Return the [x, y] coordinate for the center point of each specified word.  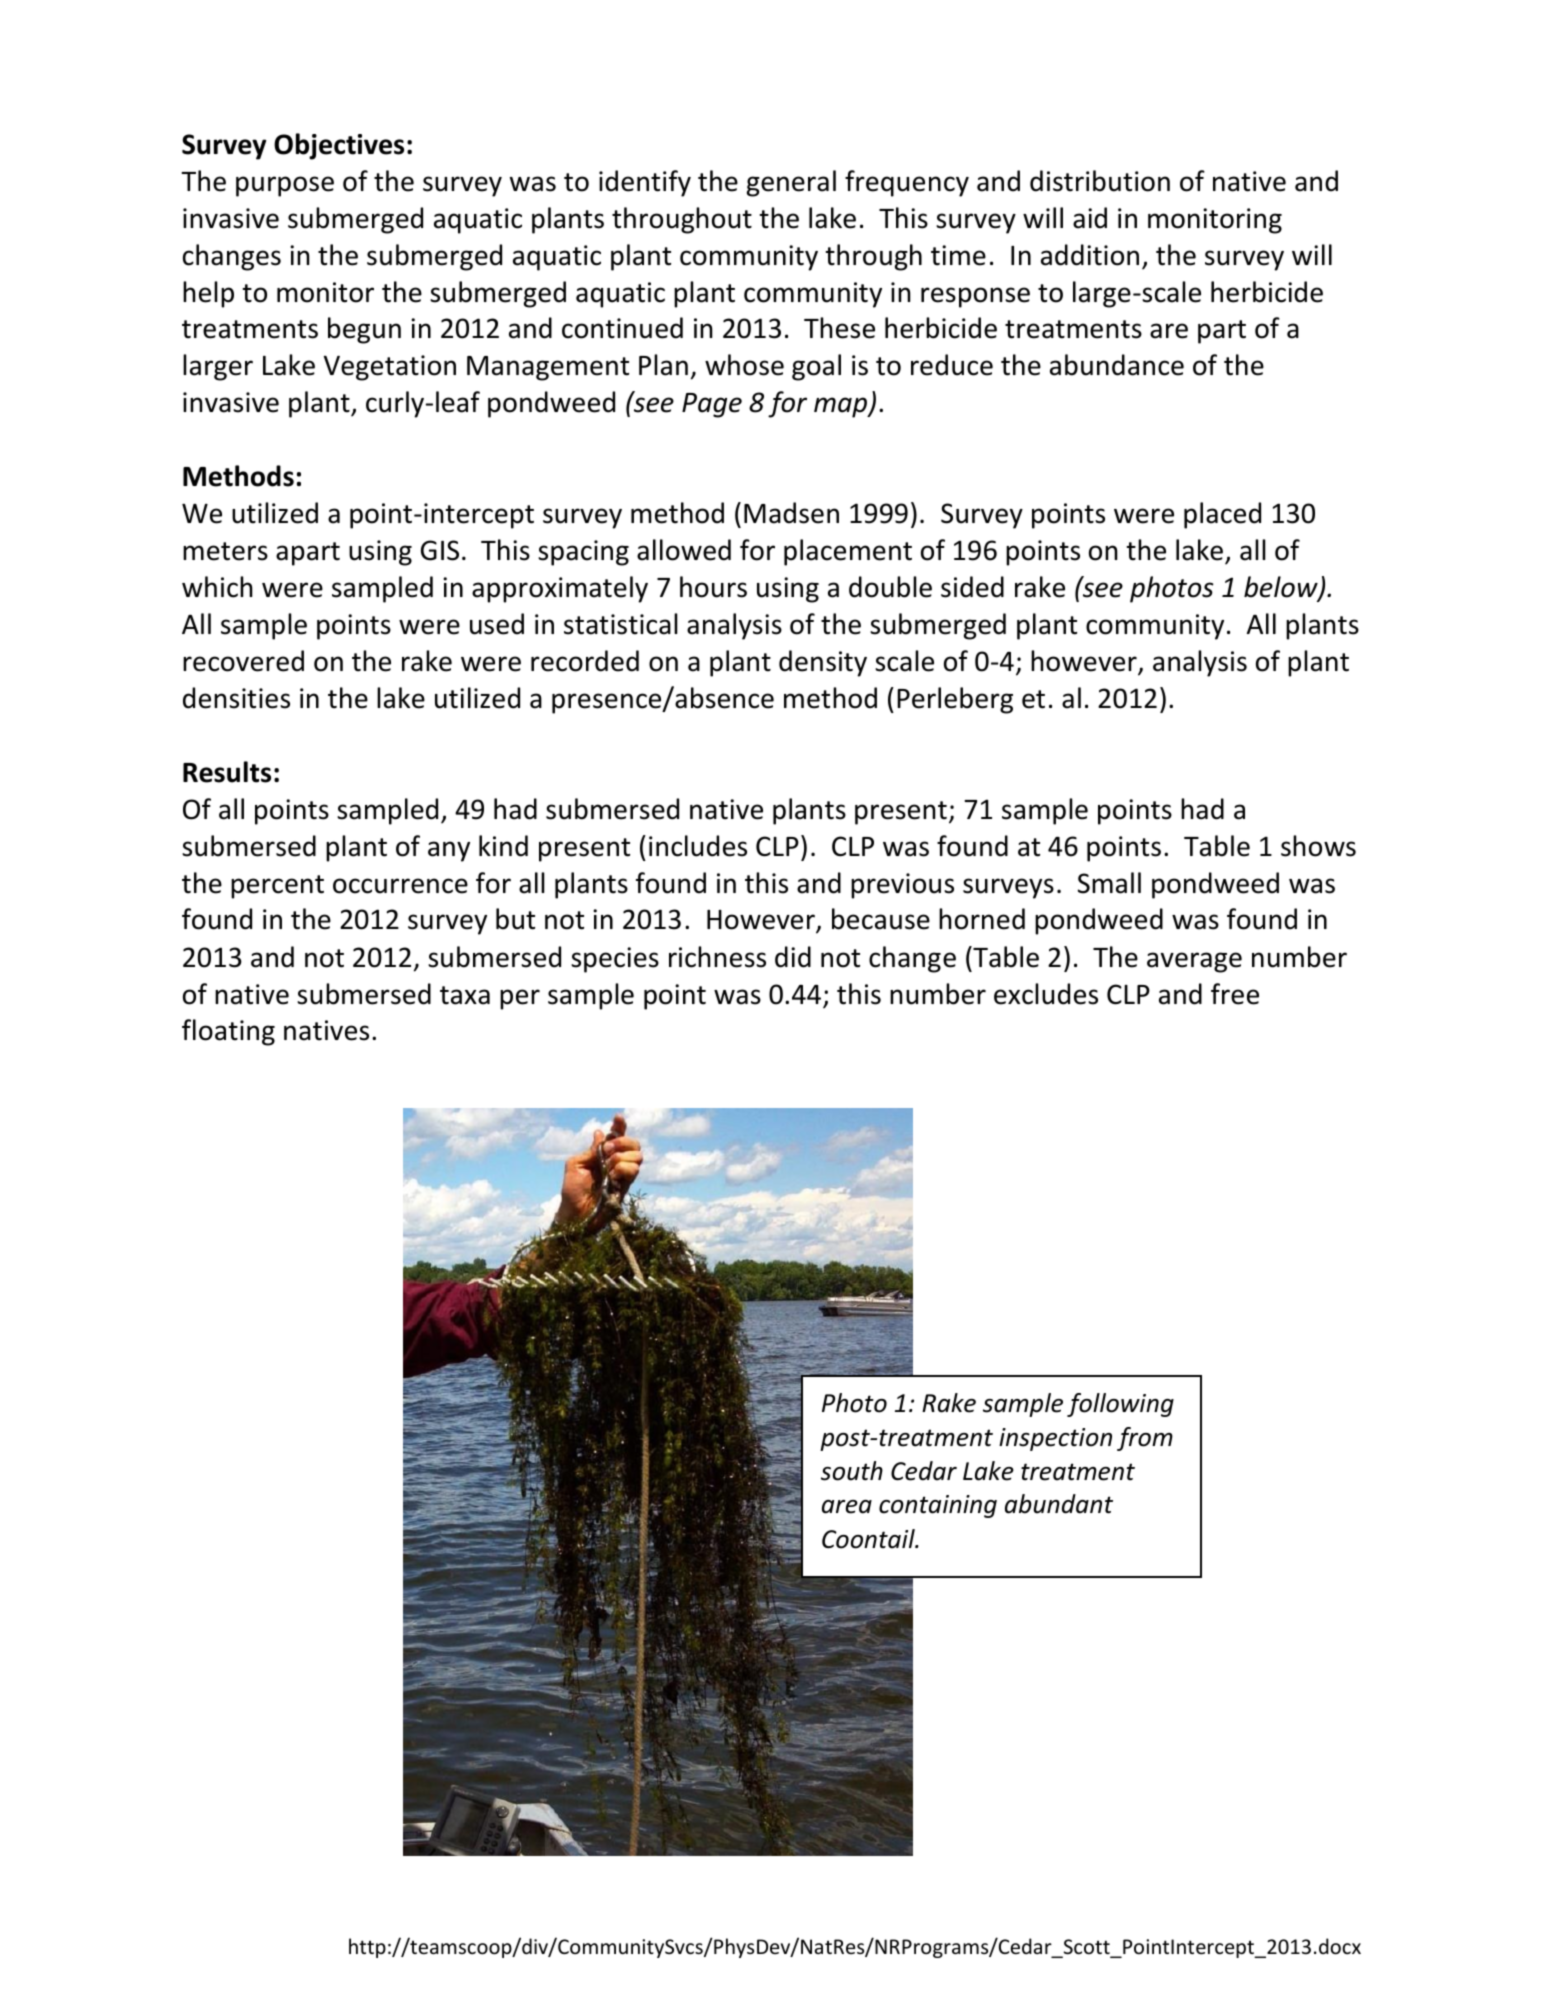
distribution [1100, 181]
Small [1109, 883]
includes [698, 846]
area [847, 1507]
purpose [285, 186]
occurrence [400, 886]
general [791, 183]
